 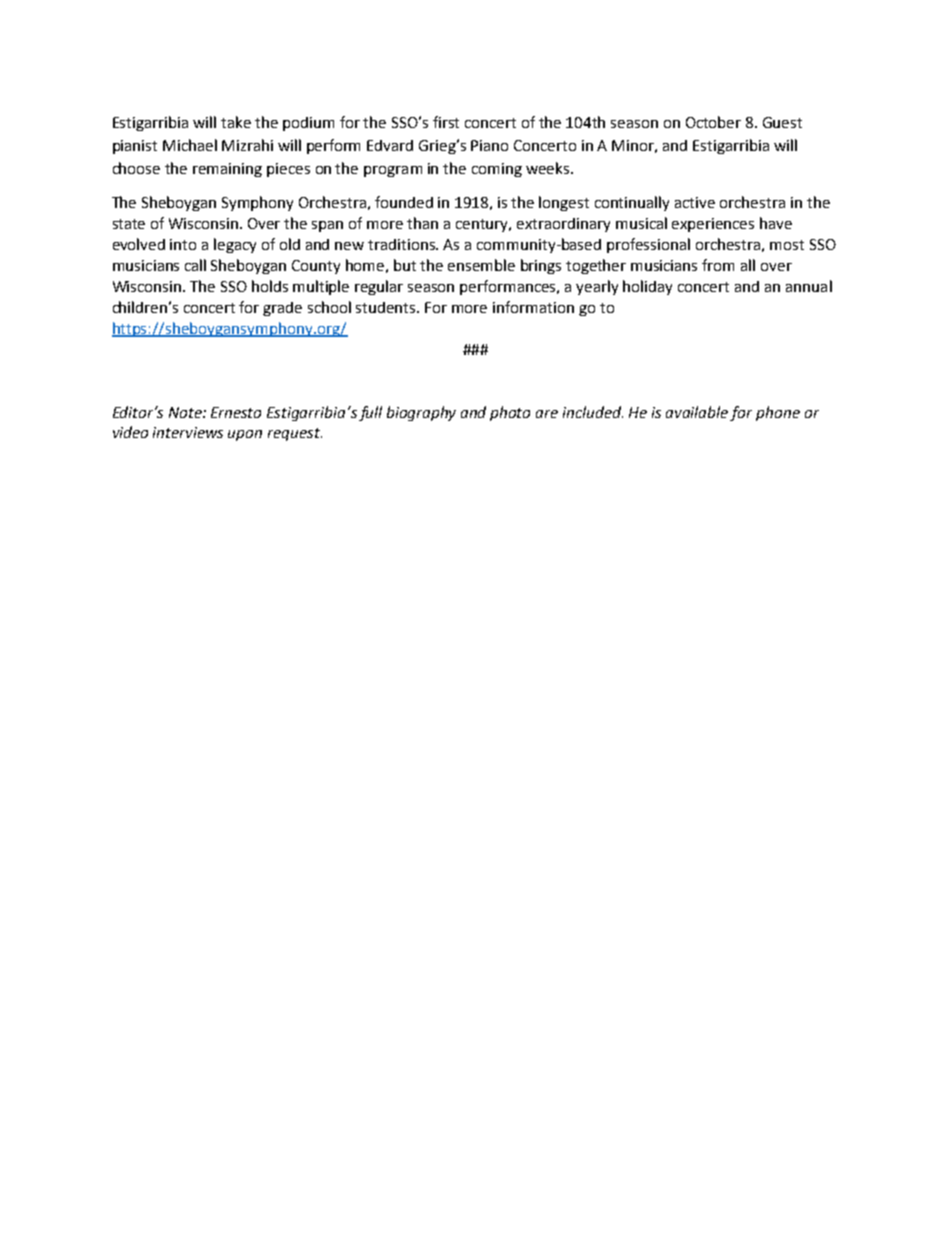 I want to click on available, so click(x=697, y=412).
